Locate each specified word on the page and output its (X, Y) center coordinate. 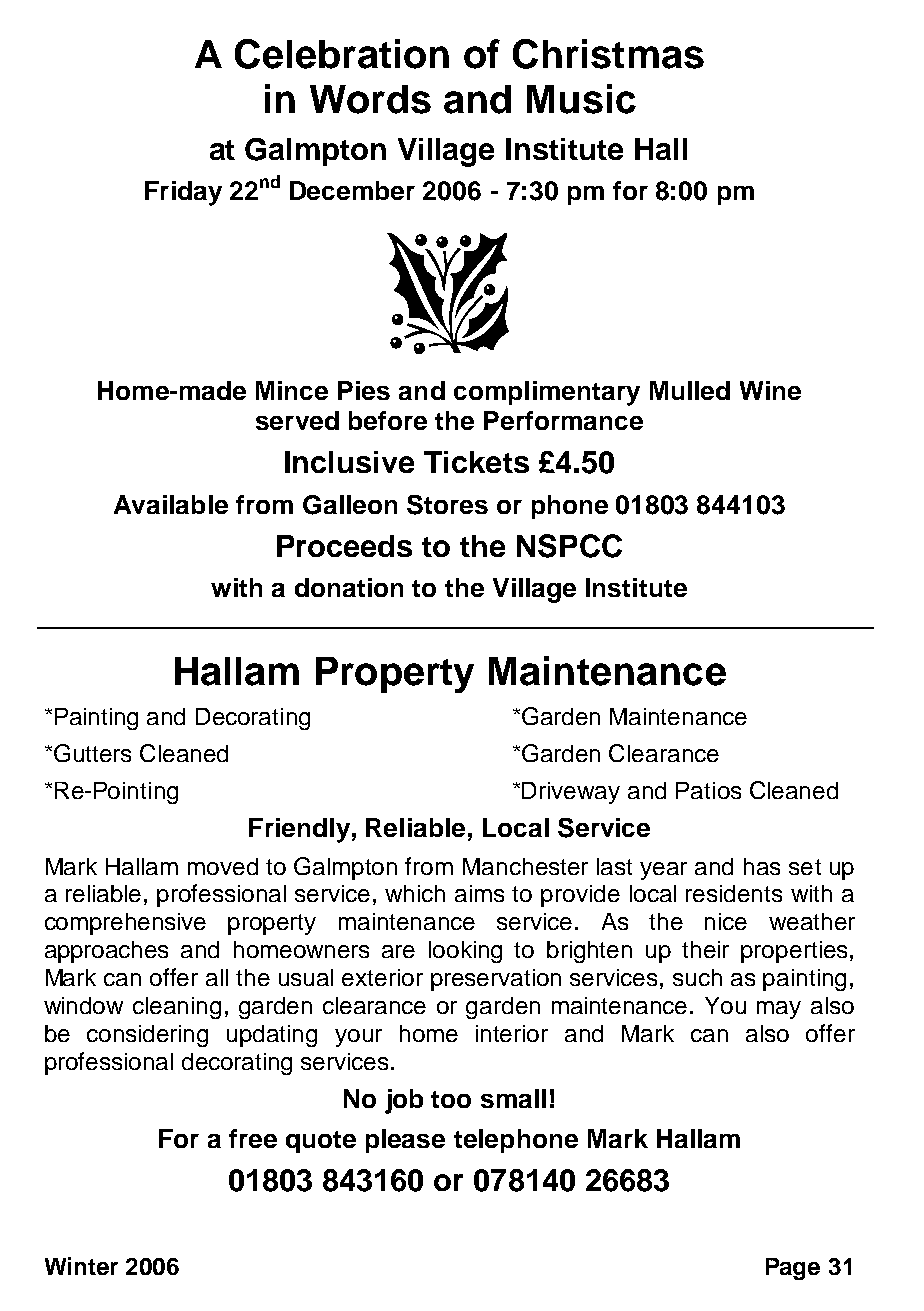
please (405, 1141)
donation (349, 587)
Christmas (608, 54)
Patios (708, 790)
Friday (183, 193)
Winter (81, 1266)
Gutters (92, 753)
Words (370, 99)
